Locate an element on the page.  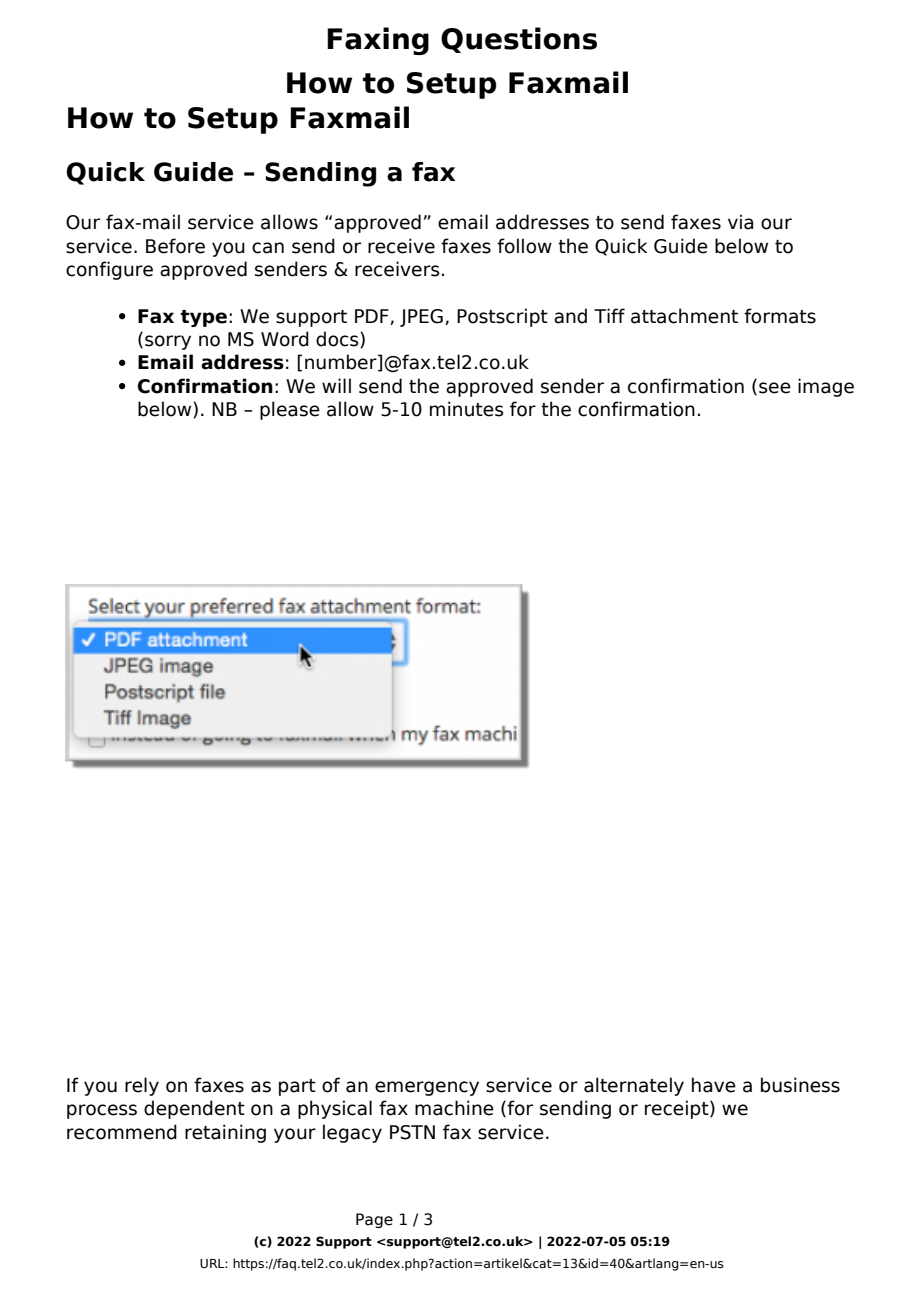
emergency is located at coordinates (427, 1088).
